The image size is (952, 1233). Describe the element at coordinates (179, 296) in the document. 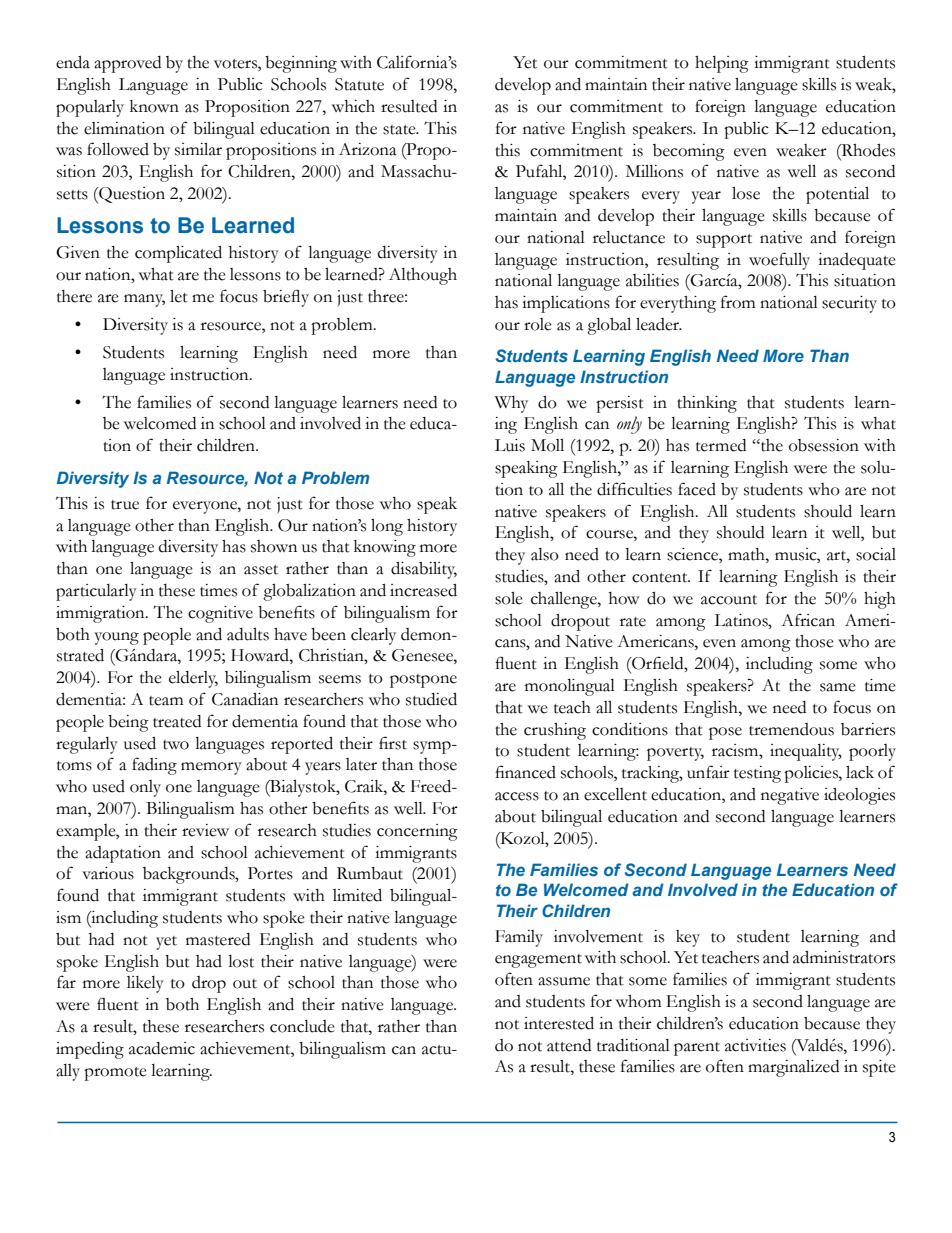

I see `let` at that location.
